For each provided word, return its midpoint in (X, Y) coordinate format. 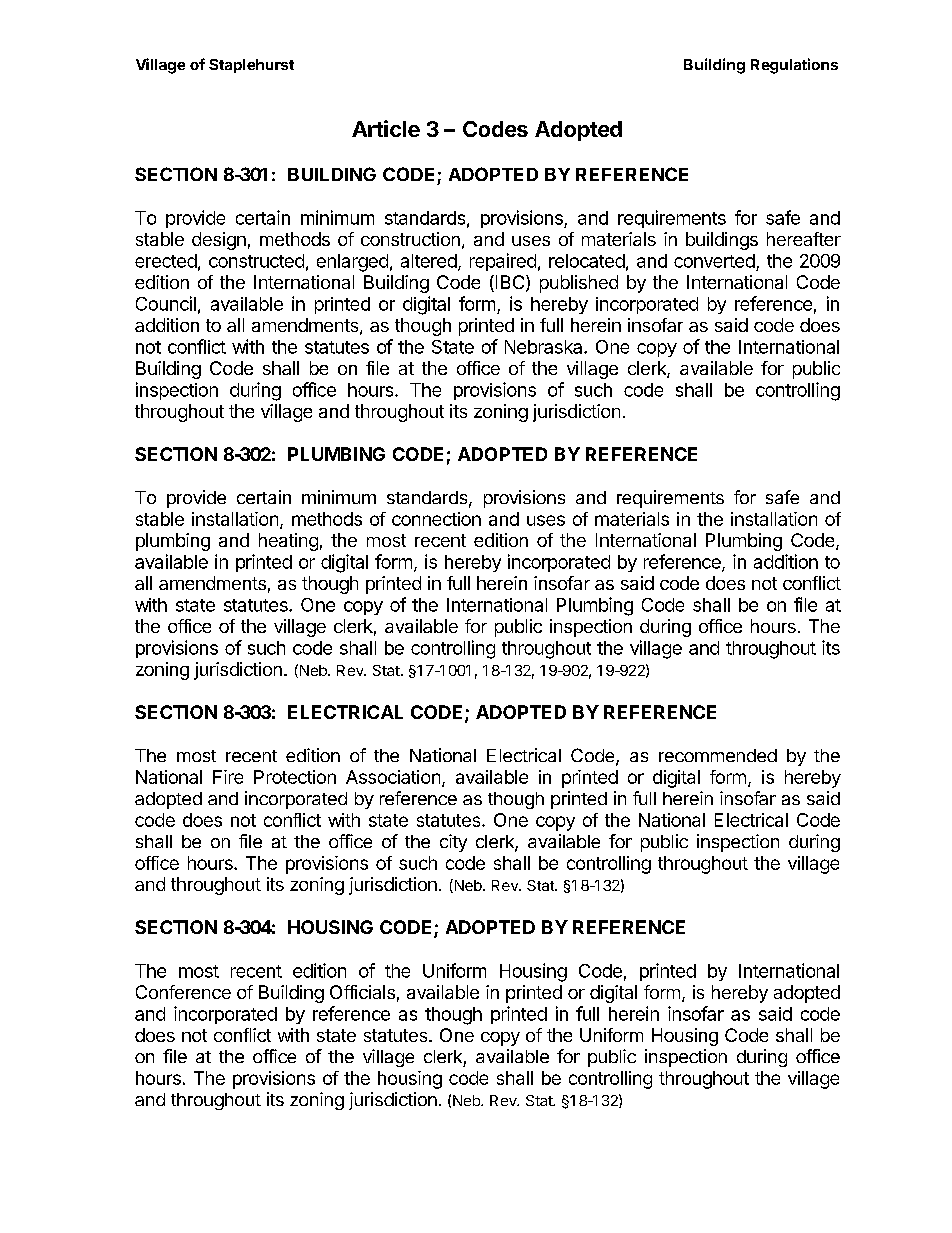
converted (714, 261)
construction (410, 239)
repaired (503, 262)
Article (386, 128)
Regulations (794, 66)
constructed (256, 261)
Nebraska (545, 347)
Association (393, 777)
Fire (228, 777)
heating (288, 542)
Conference (183, 992)
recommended (718, 755)
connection (436, 519)
